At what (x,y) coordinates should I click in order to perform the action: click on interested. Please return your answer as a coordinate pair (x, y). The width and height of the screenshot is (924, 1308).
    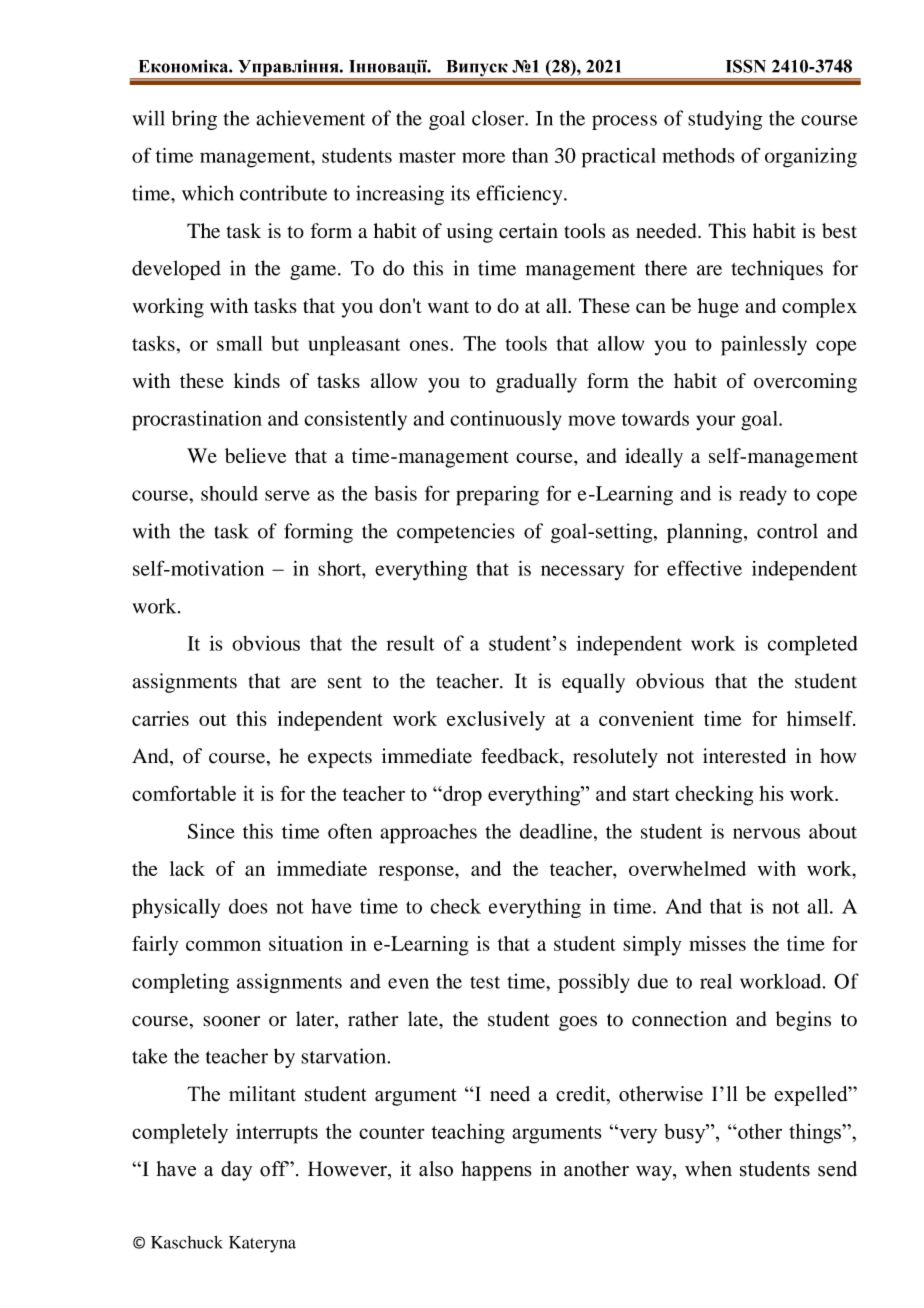
    Looking at the image, I should click on (744, 756).
